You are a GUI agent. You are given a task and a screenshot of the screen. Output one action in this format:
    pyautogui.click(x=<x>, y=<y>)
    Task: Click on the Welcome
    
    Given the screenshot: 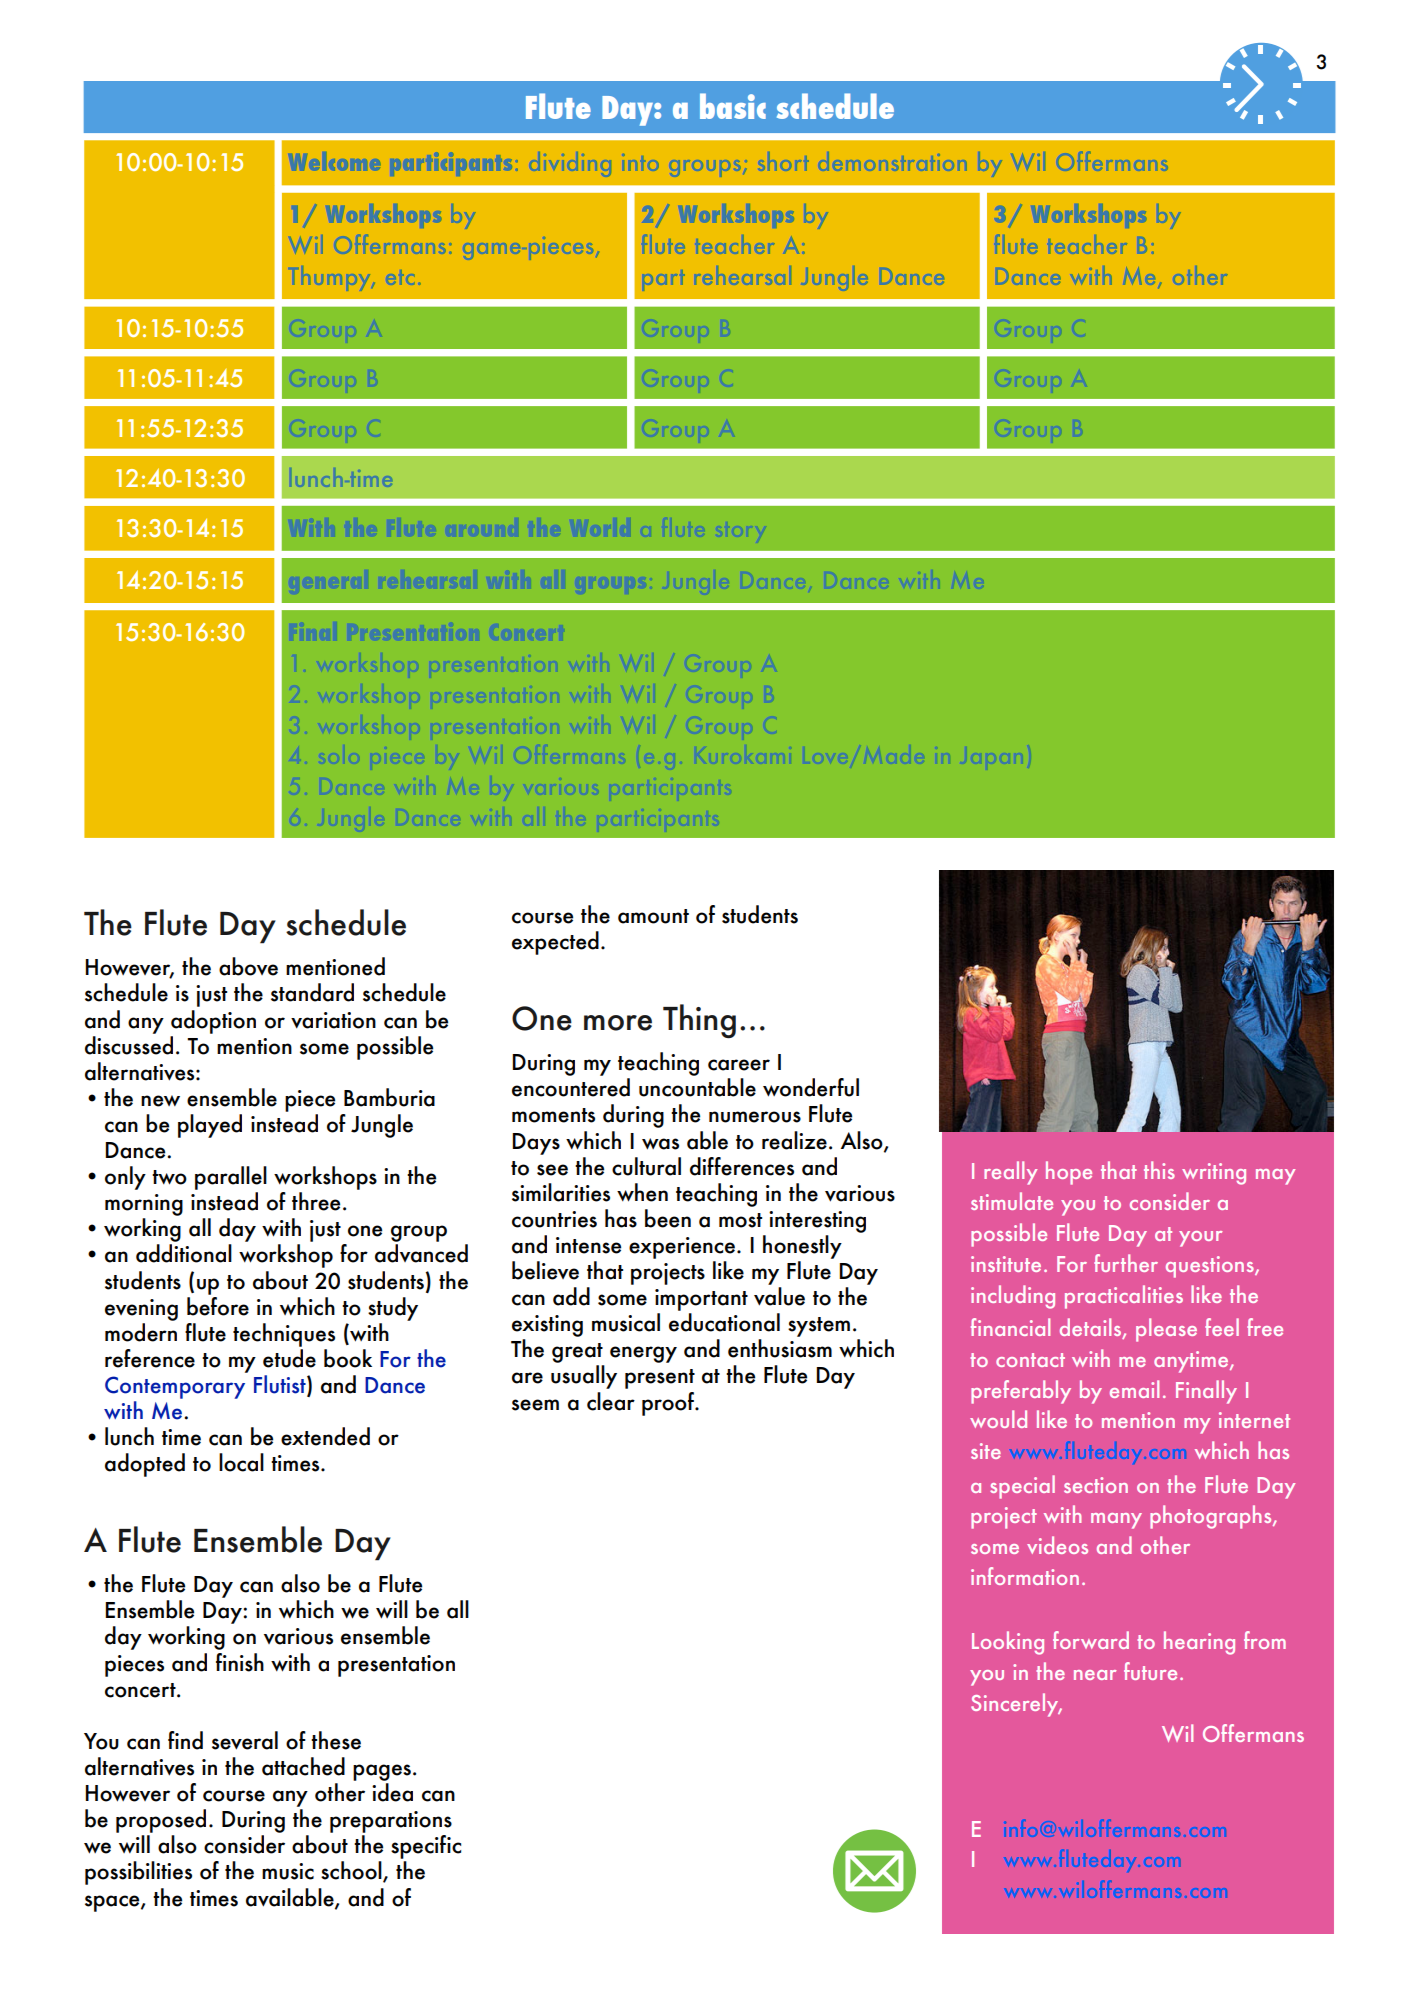 What is the action you would take?
    pyautogui.click(x=336, y=161)
